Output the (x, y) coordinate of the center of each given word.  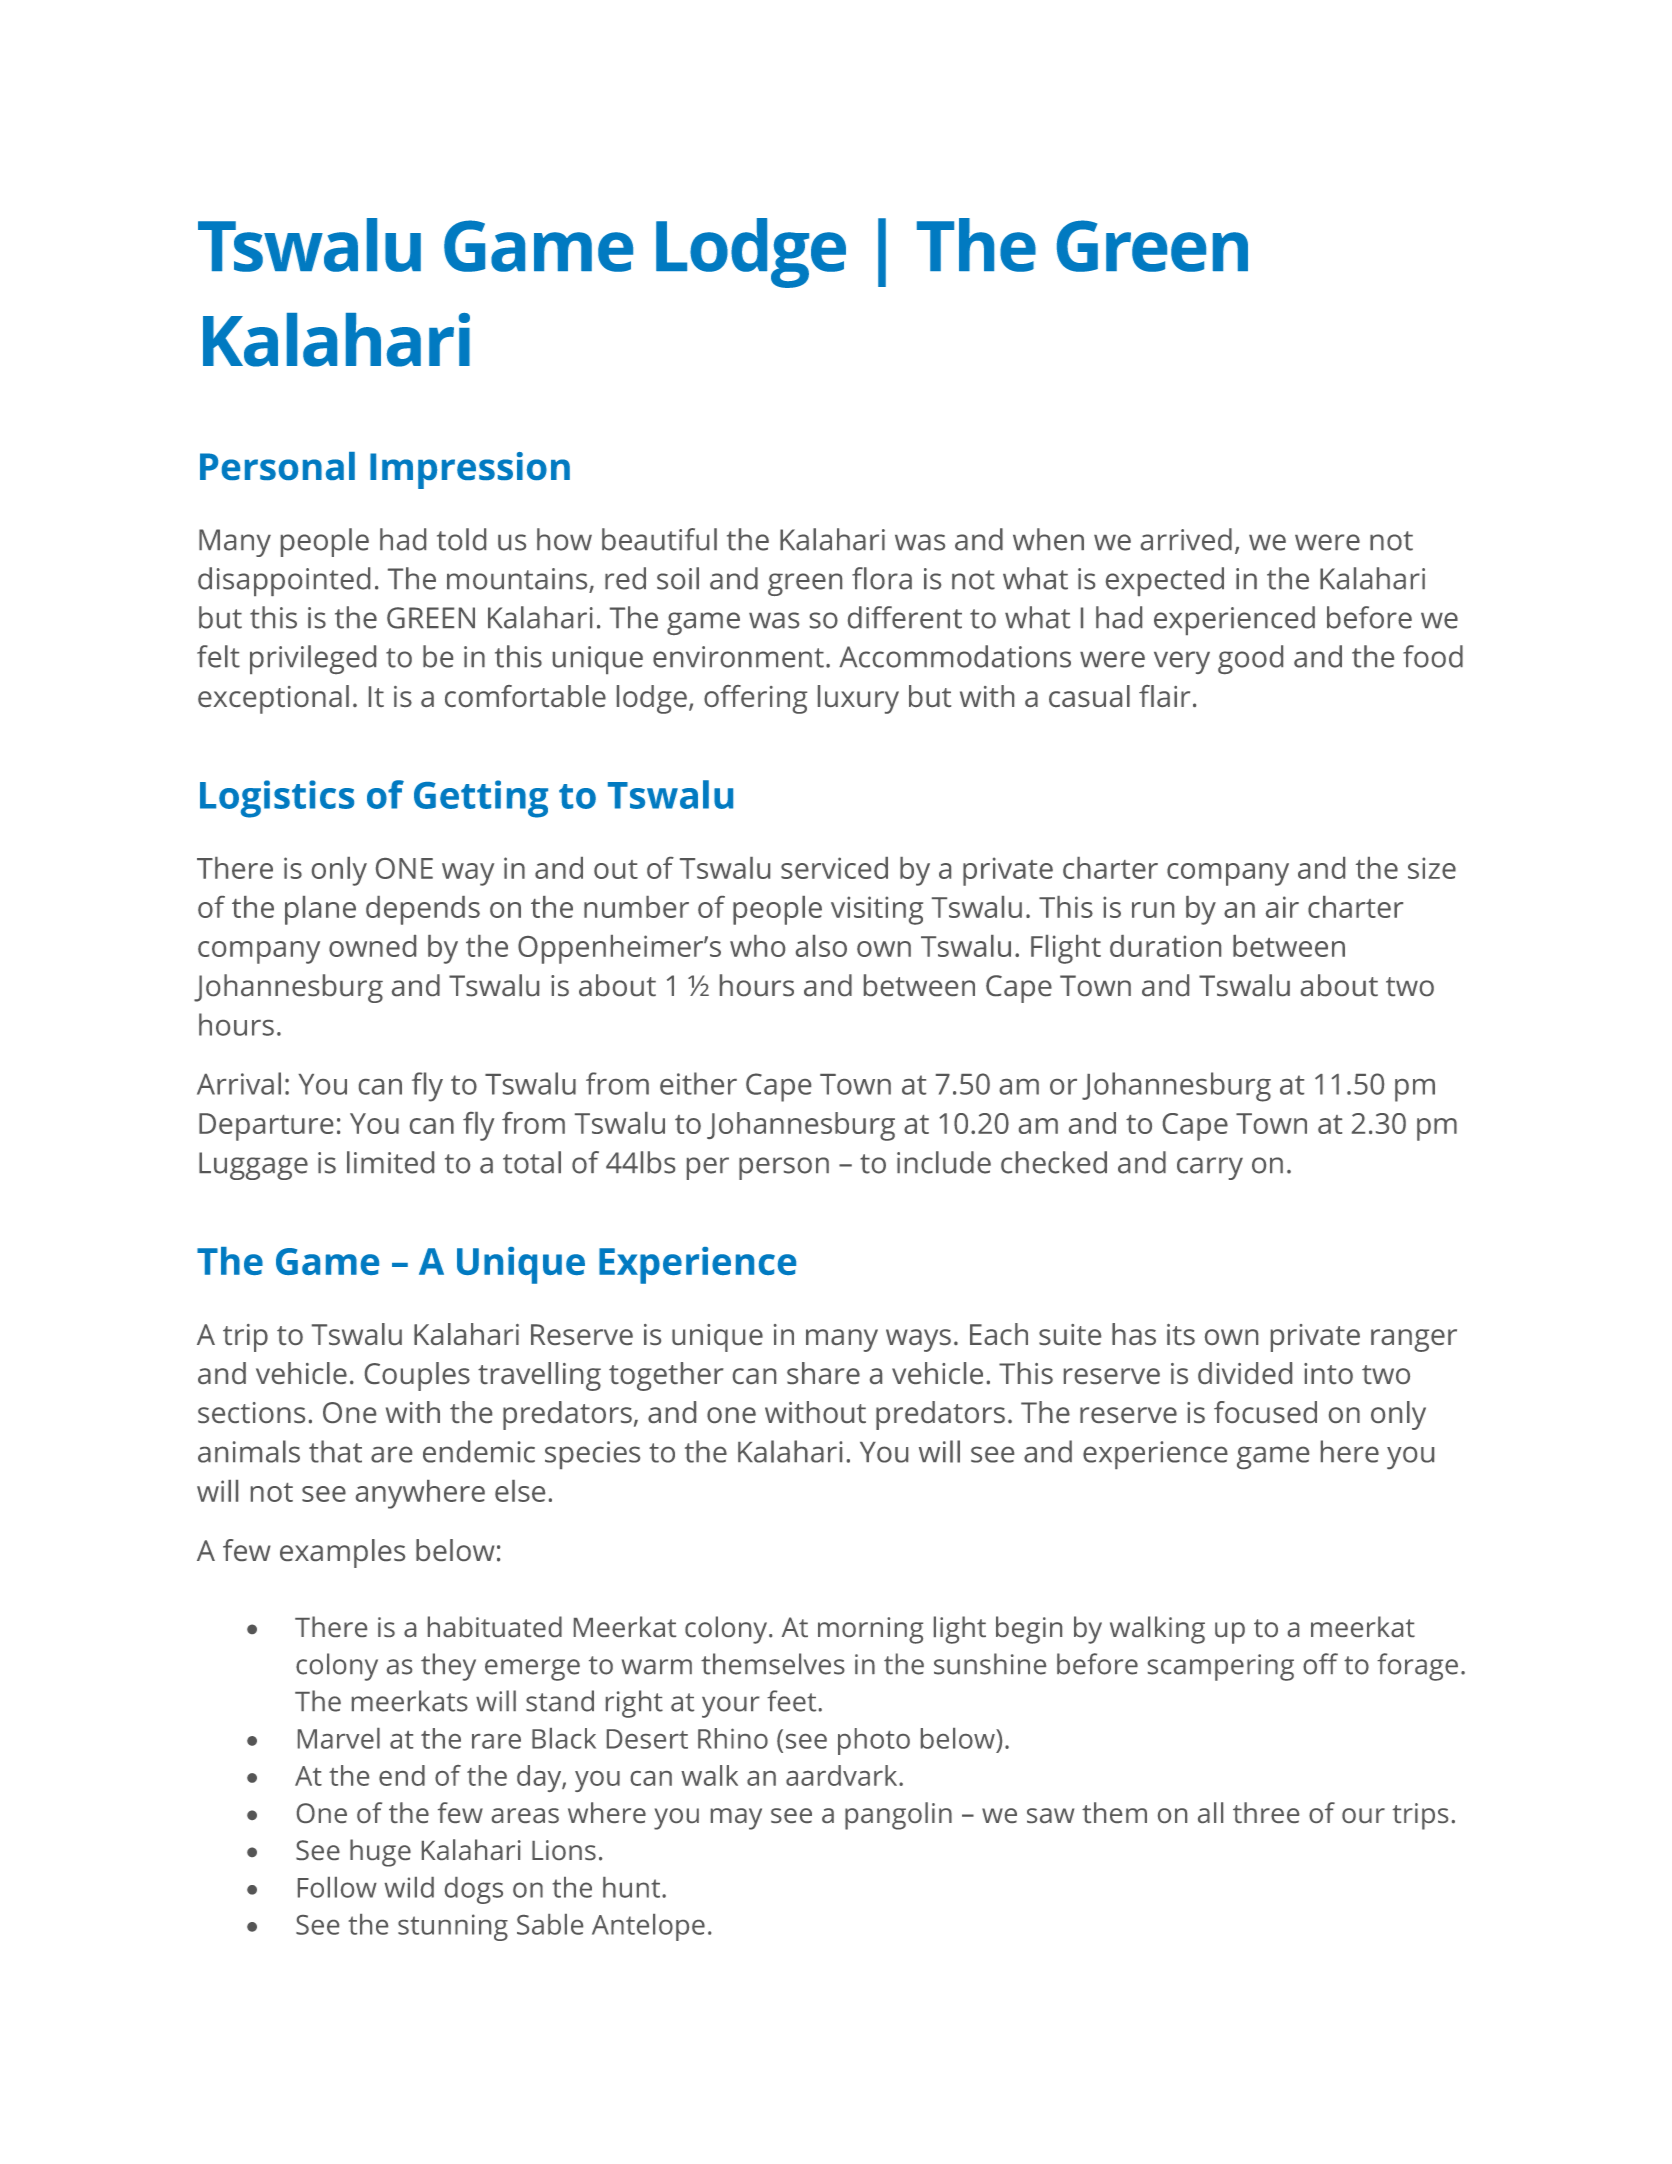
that (335, 1451)
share (823, 1373)
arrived (1186, 539)
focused (1265, 1412)
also (821, 946)
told (461, 539)
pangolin (898, 1816)
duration (1165, 946)
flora (882, 578)
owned (372, 946)
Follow (337, 1887)
